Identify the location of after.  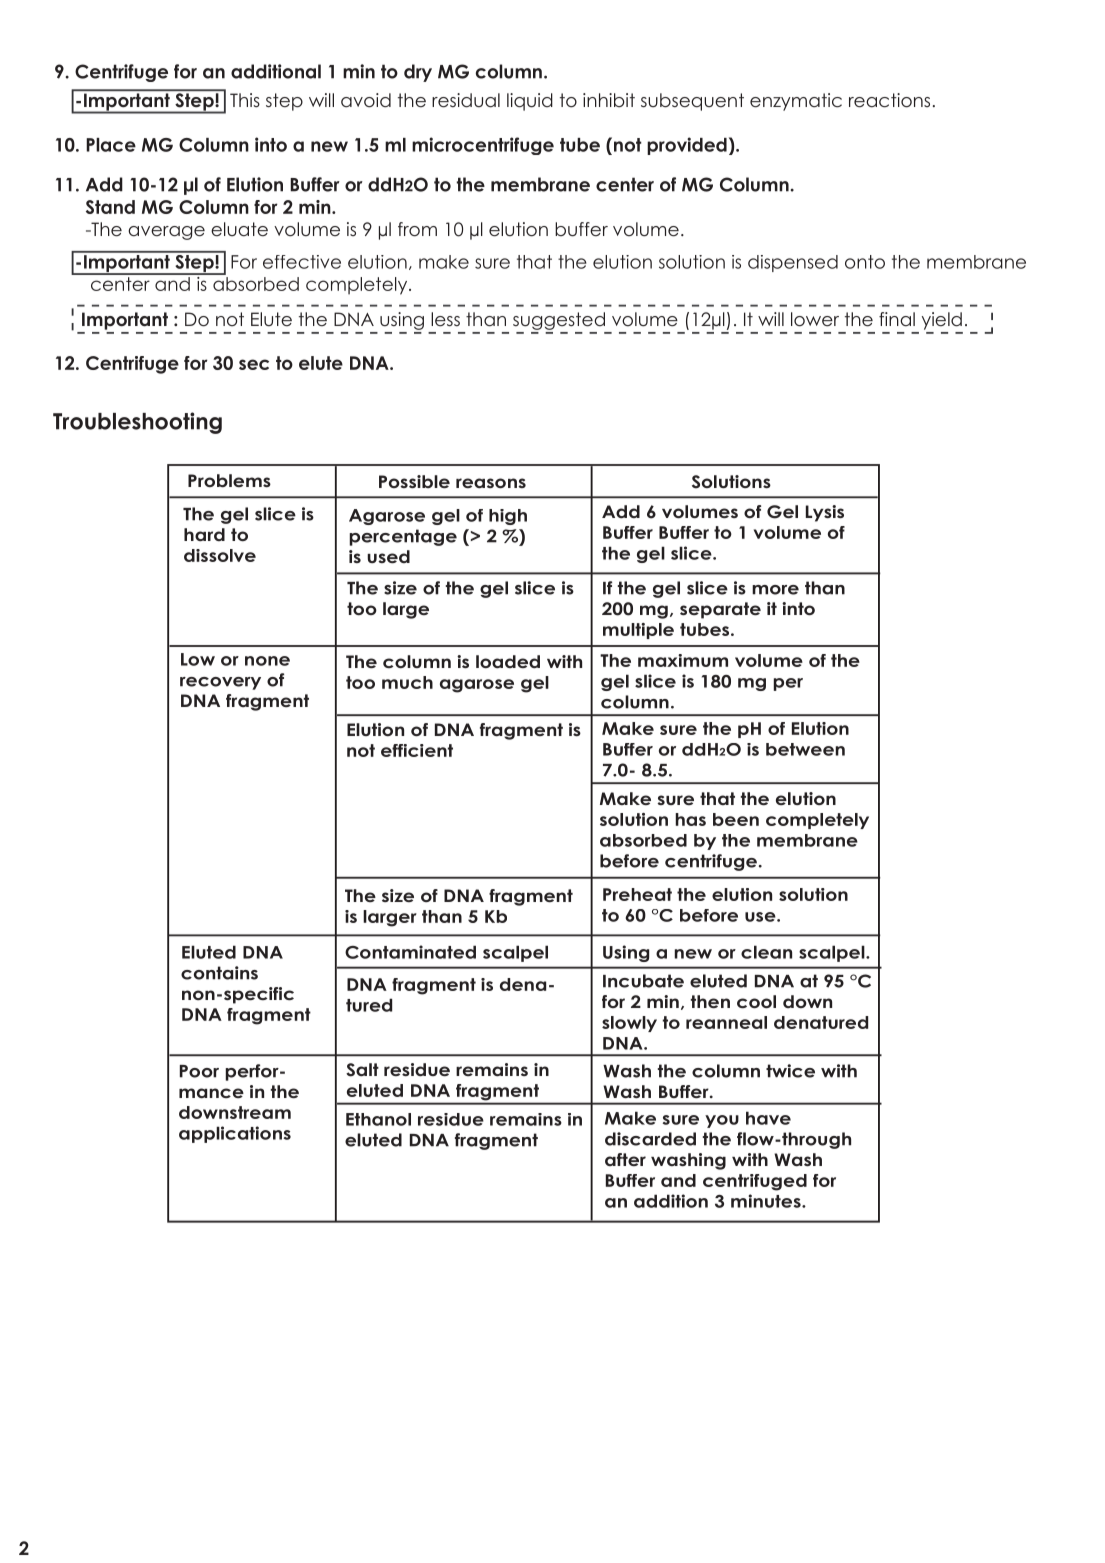
(625, 1159).
